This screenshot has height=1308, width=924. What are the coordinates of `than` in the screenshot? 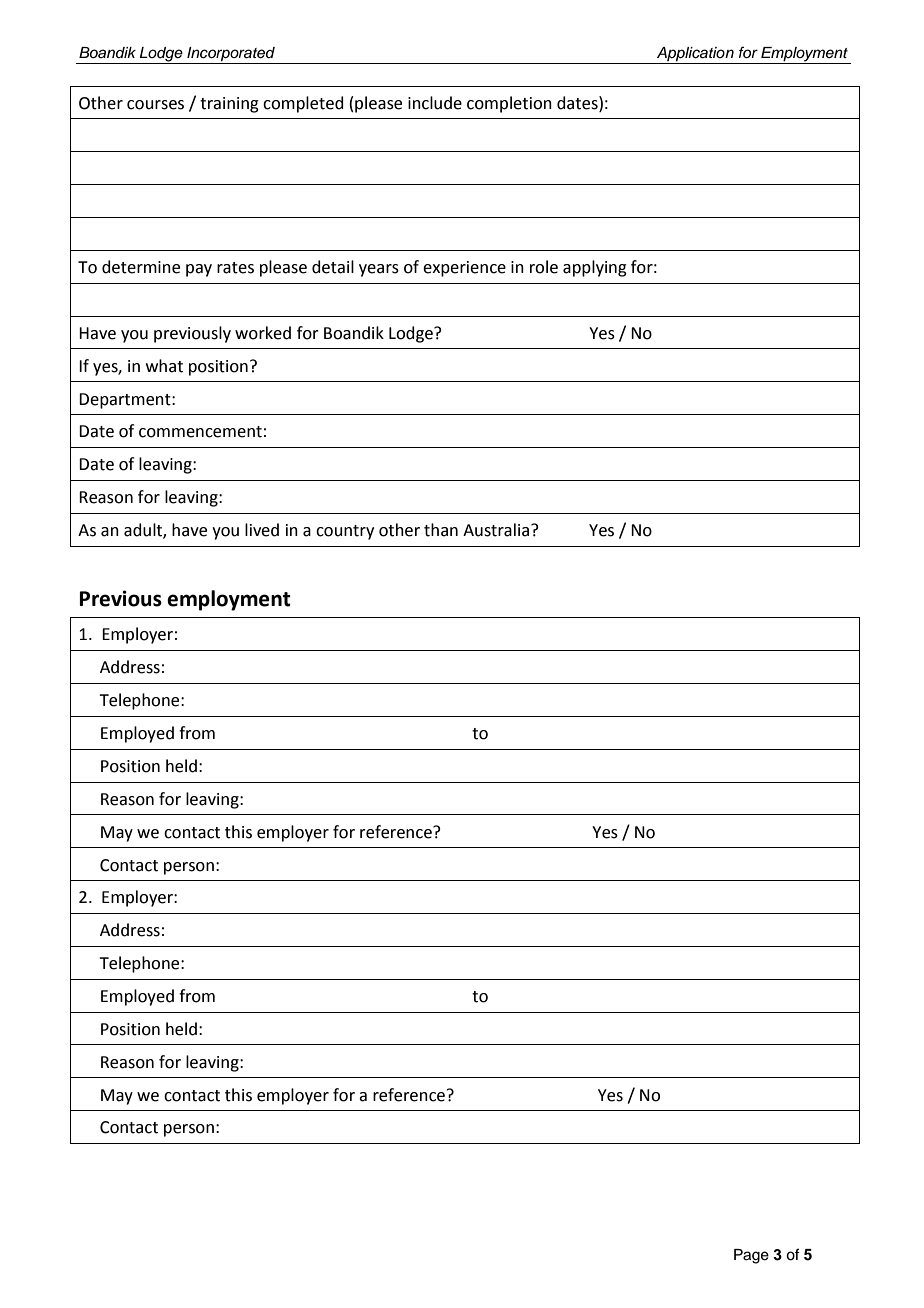 It's located at (441, 530).
